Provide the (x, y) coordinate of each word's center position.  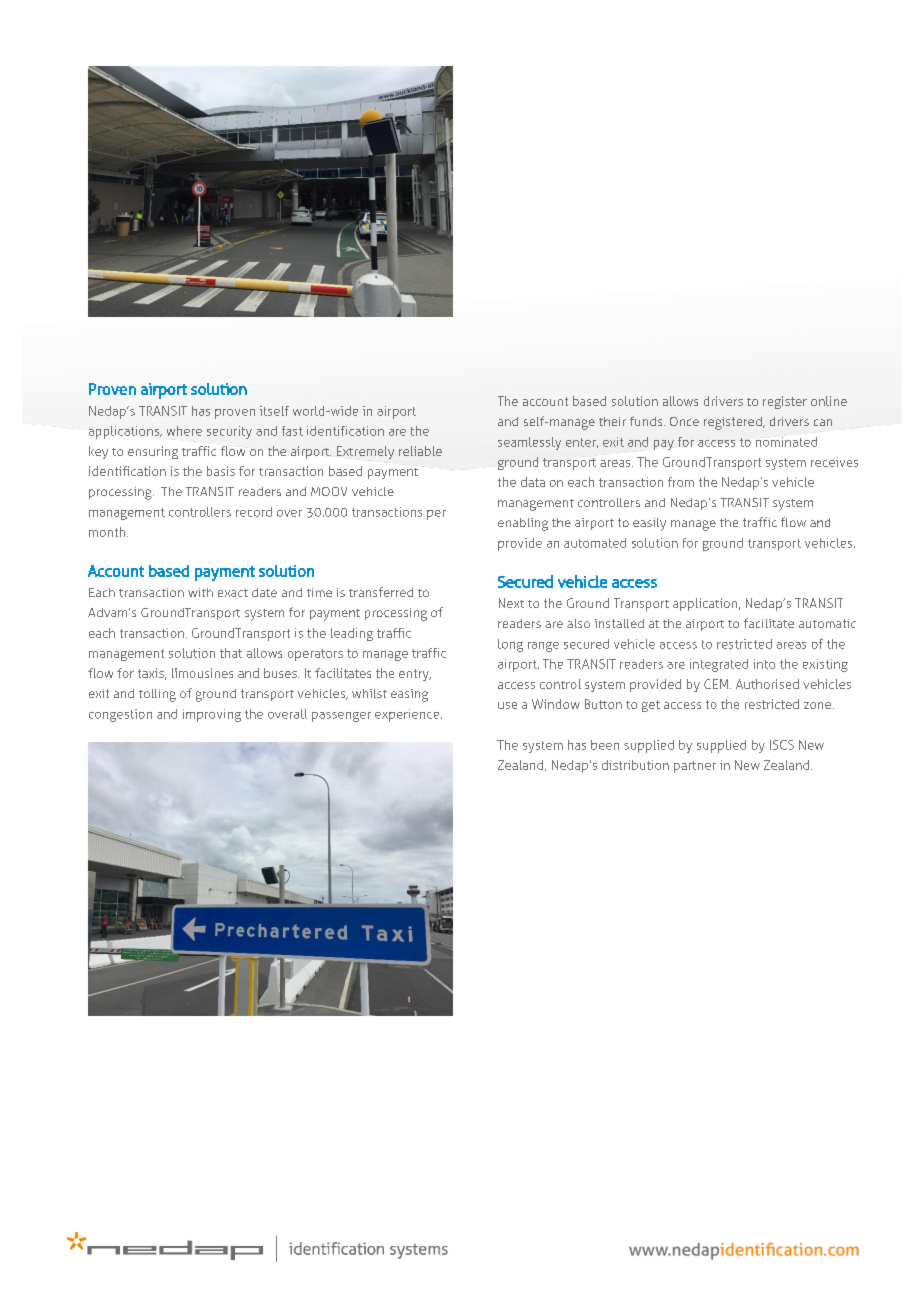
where (184, 431)
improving (212, 715)
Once (684, 421)
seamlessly (529, 443)
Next (511, 603)
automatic (827, 623)
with (200, 592)
